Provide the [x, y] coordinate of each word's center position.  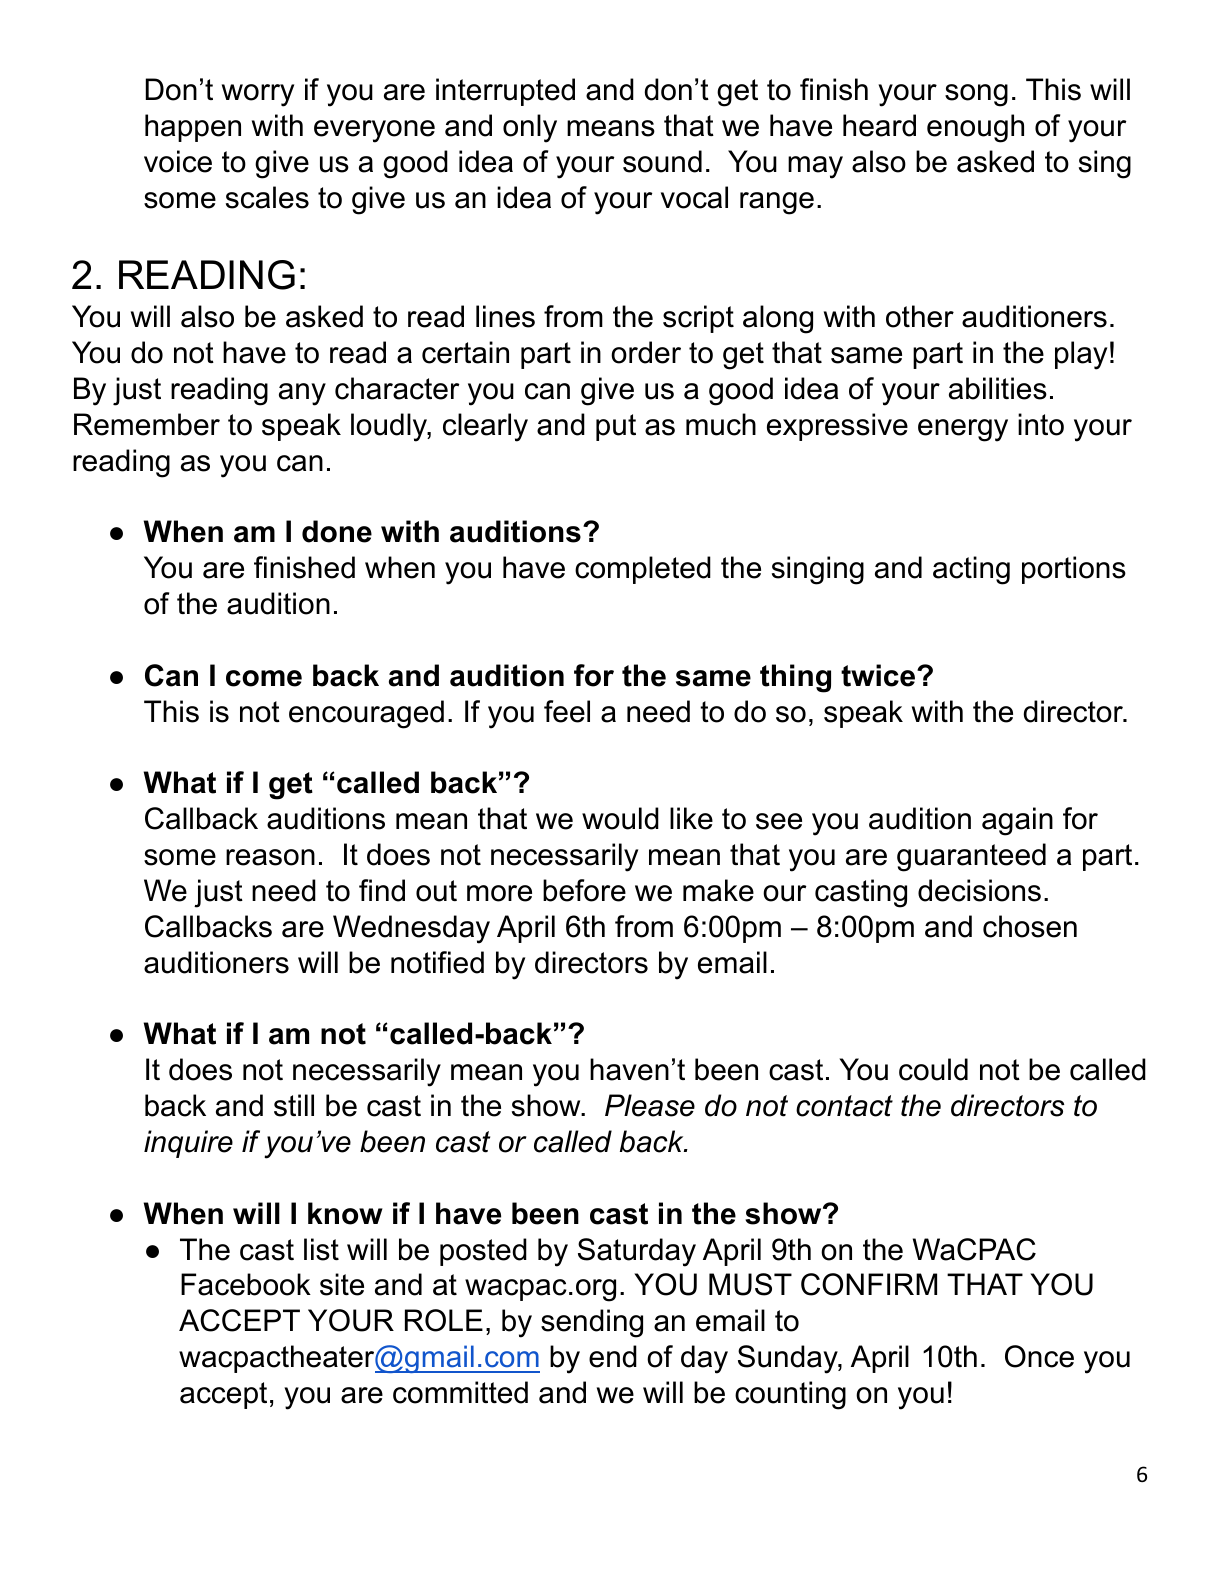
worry [258, 95]
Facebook [246, 1284]
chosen [1030, 926]
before [584, 890]
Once [1039, 1356]
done [337, 531]
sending [592, 1323]
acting [971, 570]
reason [270, 857]
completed [643, 570]
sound [662, 161]
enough [975, 128]
